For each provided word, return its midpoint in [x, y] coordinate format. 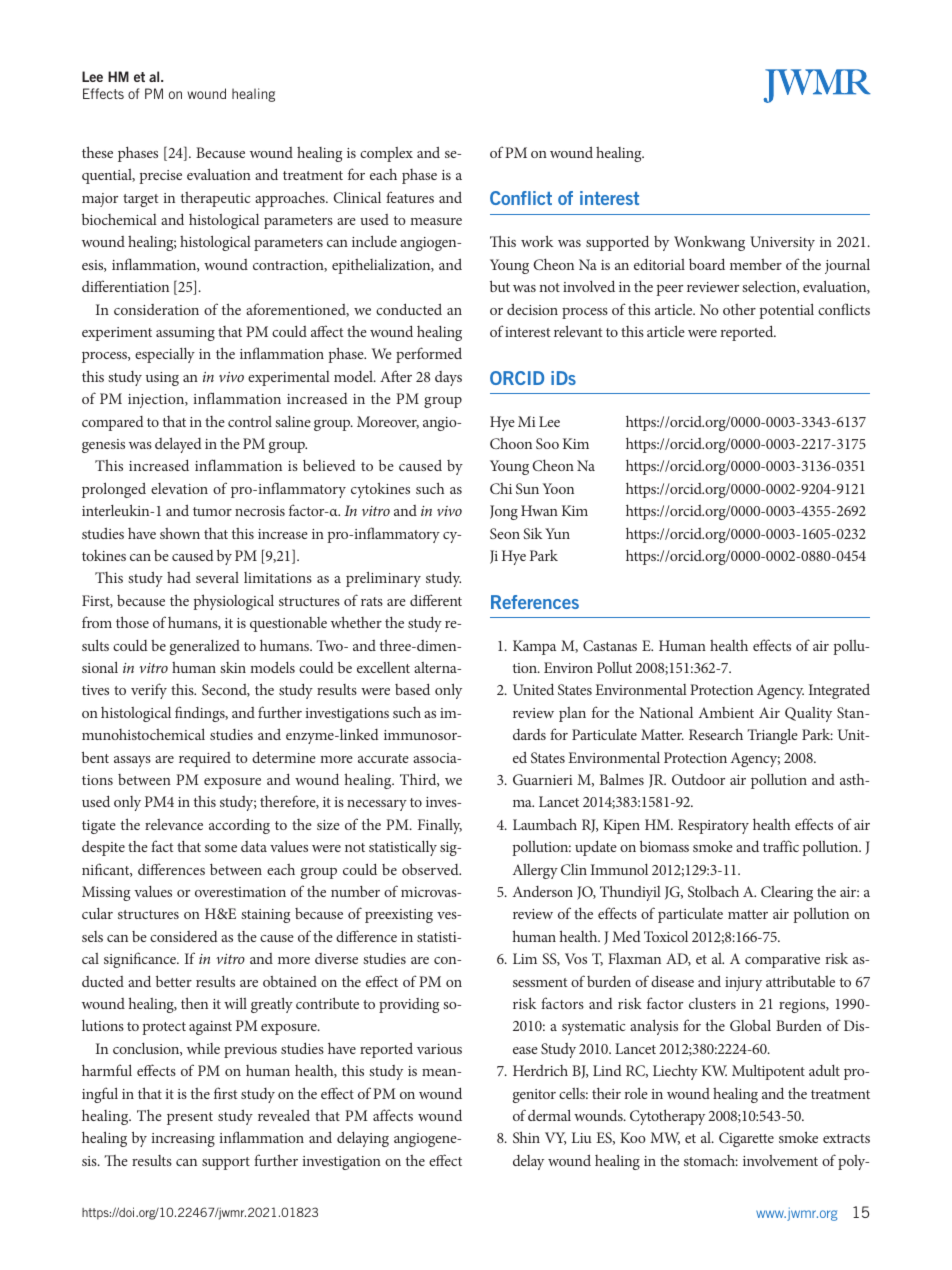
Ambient [726, 712]
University [782, 243]
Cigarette [746, 1139]
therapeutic [216, 199]
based [412, 689]
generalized [205, 647]
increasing [183, 1140]
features [410, 197]
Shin [526, 1137]
